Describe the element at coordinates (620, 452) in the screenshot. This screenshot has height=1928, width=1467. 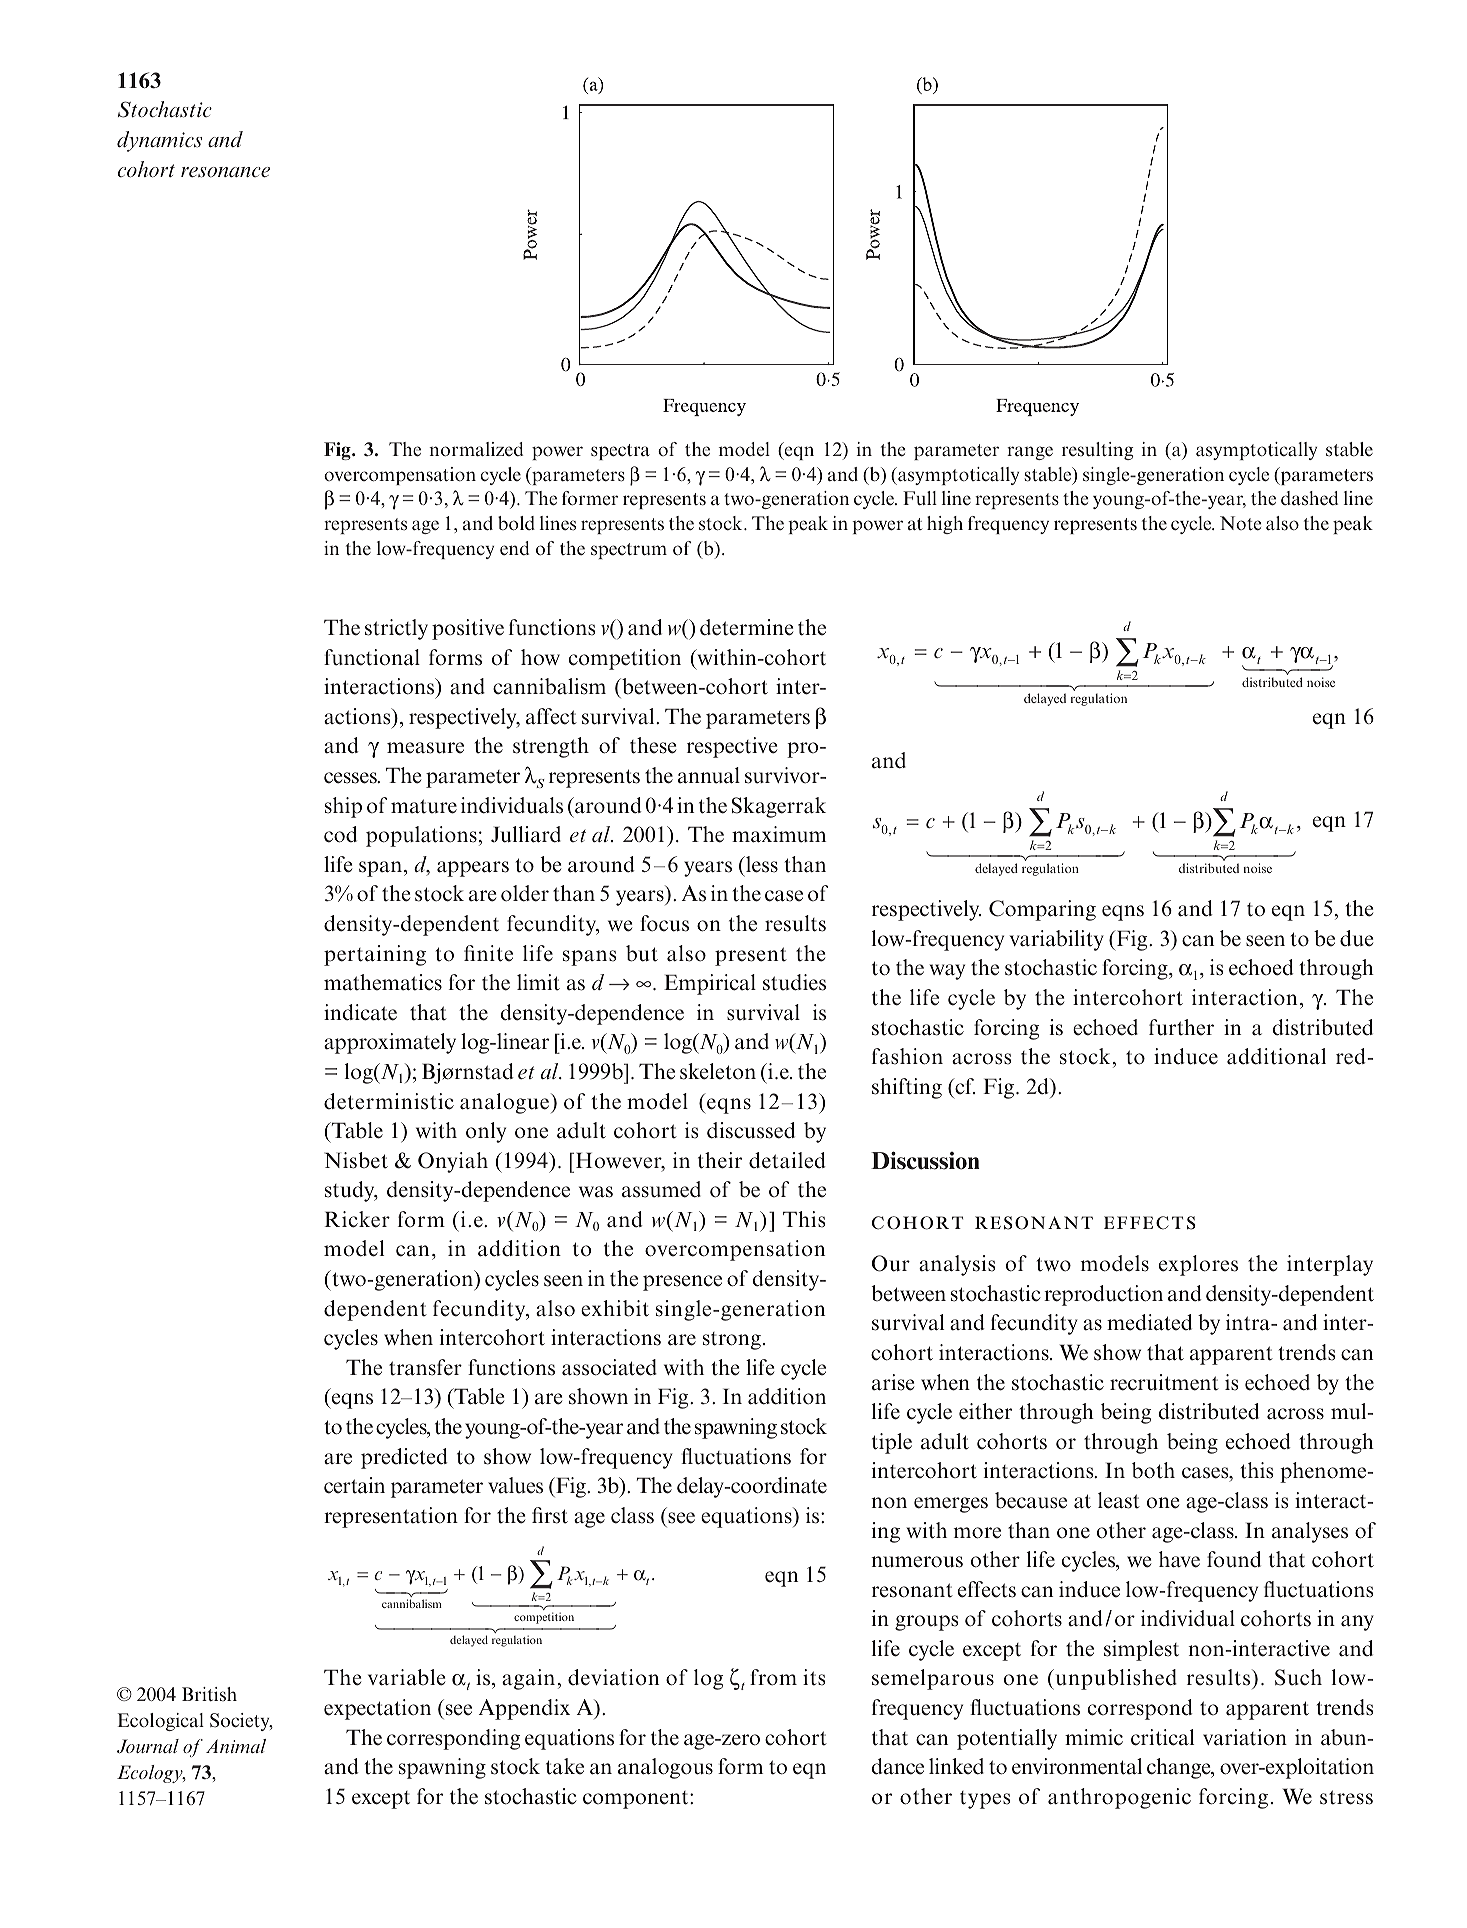
I see `spectra` at that location.
